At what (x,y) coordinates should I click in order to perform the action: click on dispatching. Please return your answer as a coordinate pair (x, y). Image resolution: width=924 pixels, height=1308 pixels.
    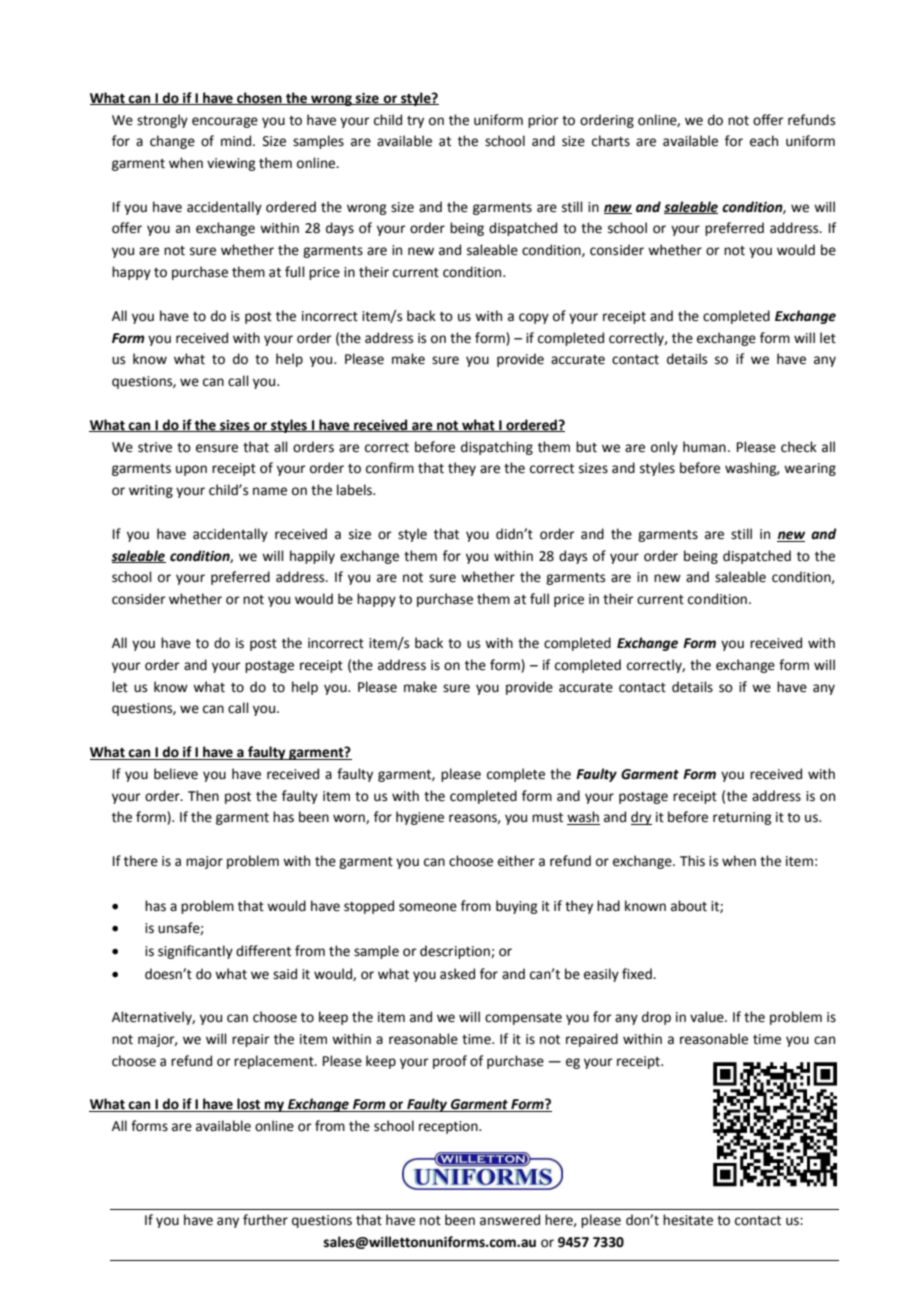
    Looking at the image, I should click on (497, 448).
